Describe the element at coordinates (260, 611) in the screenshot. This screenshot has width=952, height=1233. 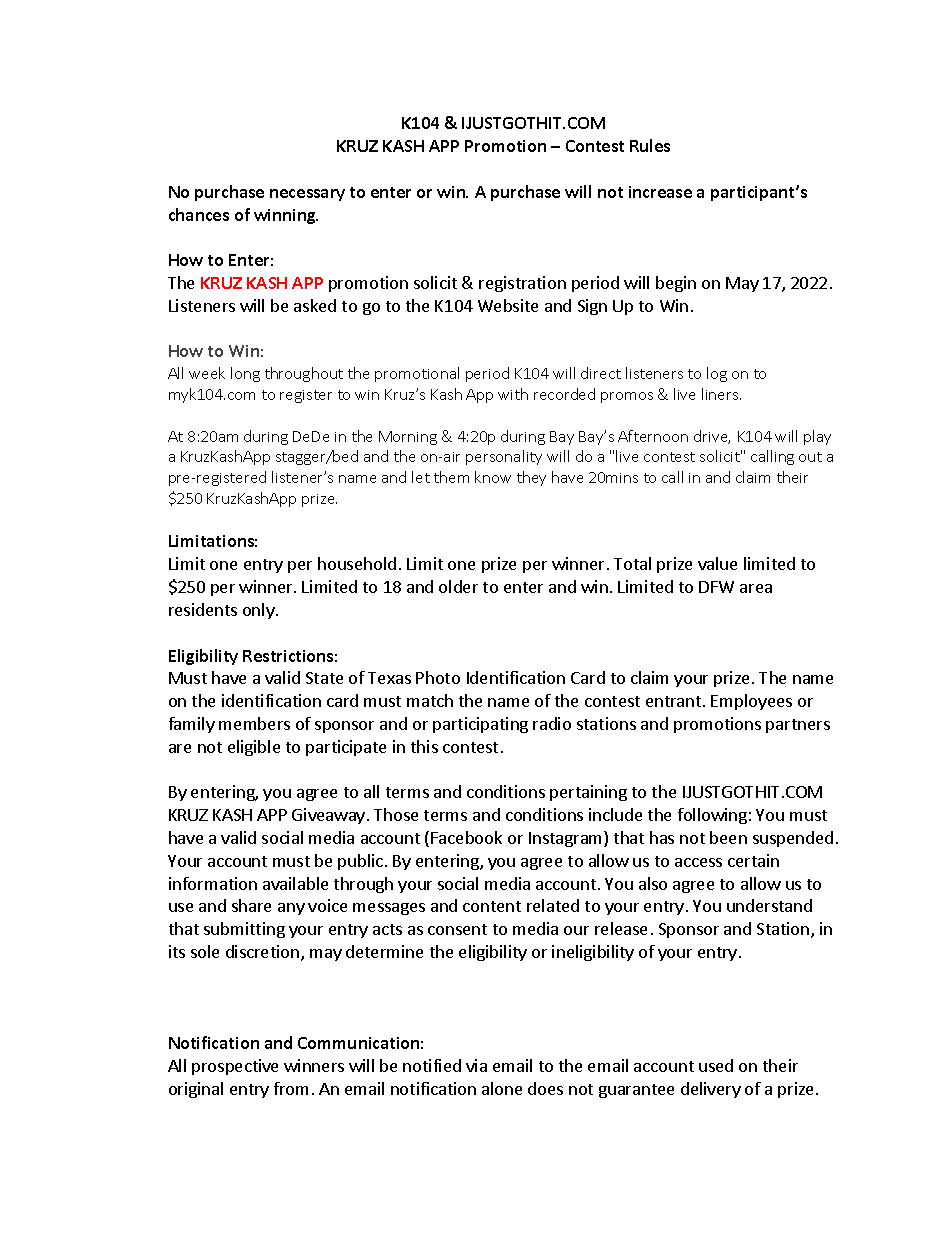
I see `only` at that location.
